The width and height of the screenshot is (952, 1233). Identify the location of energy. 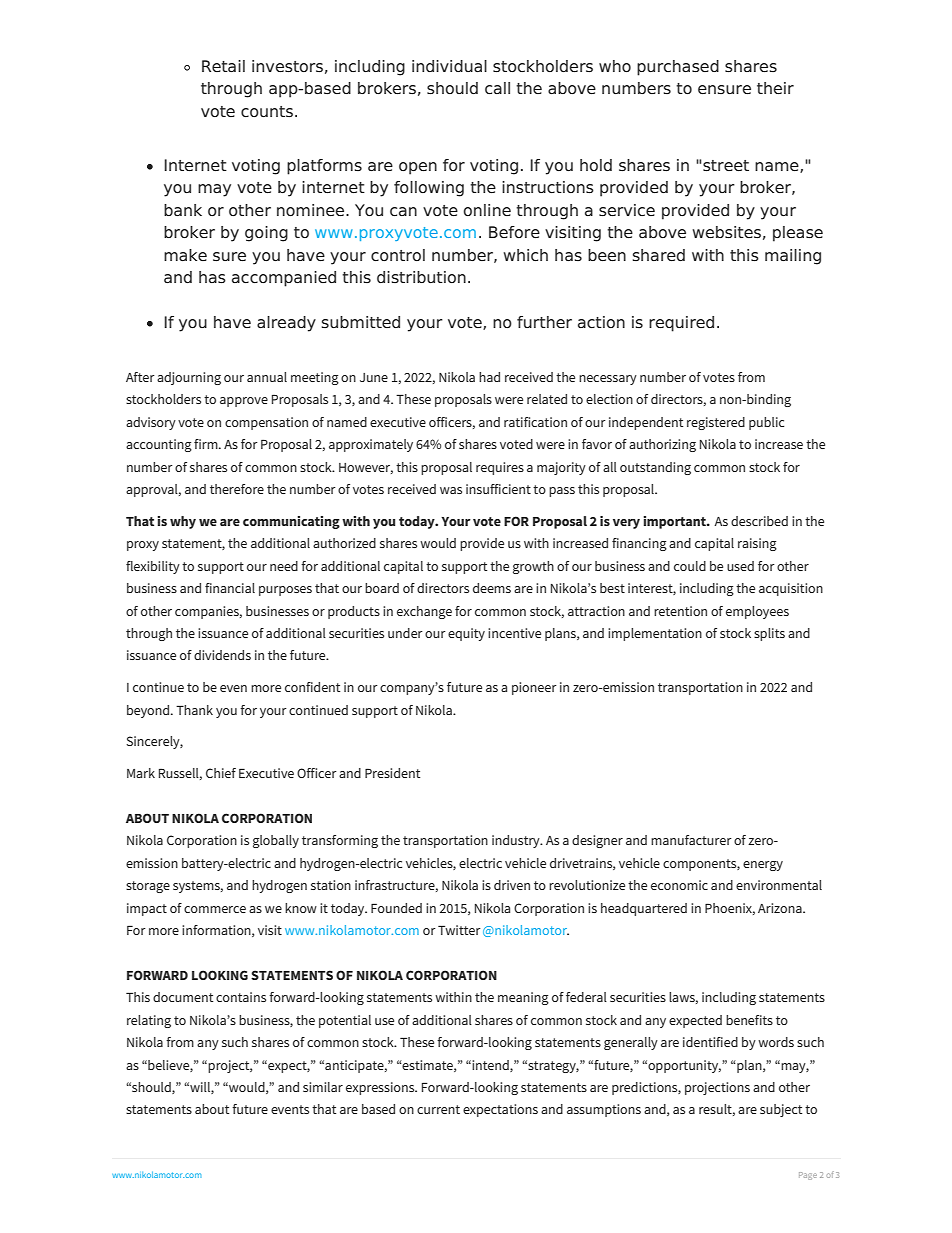
(763, 866).
